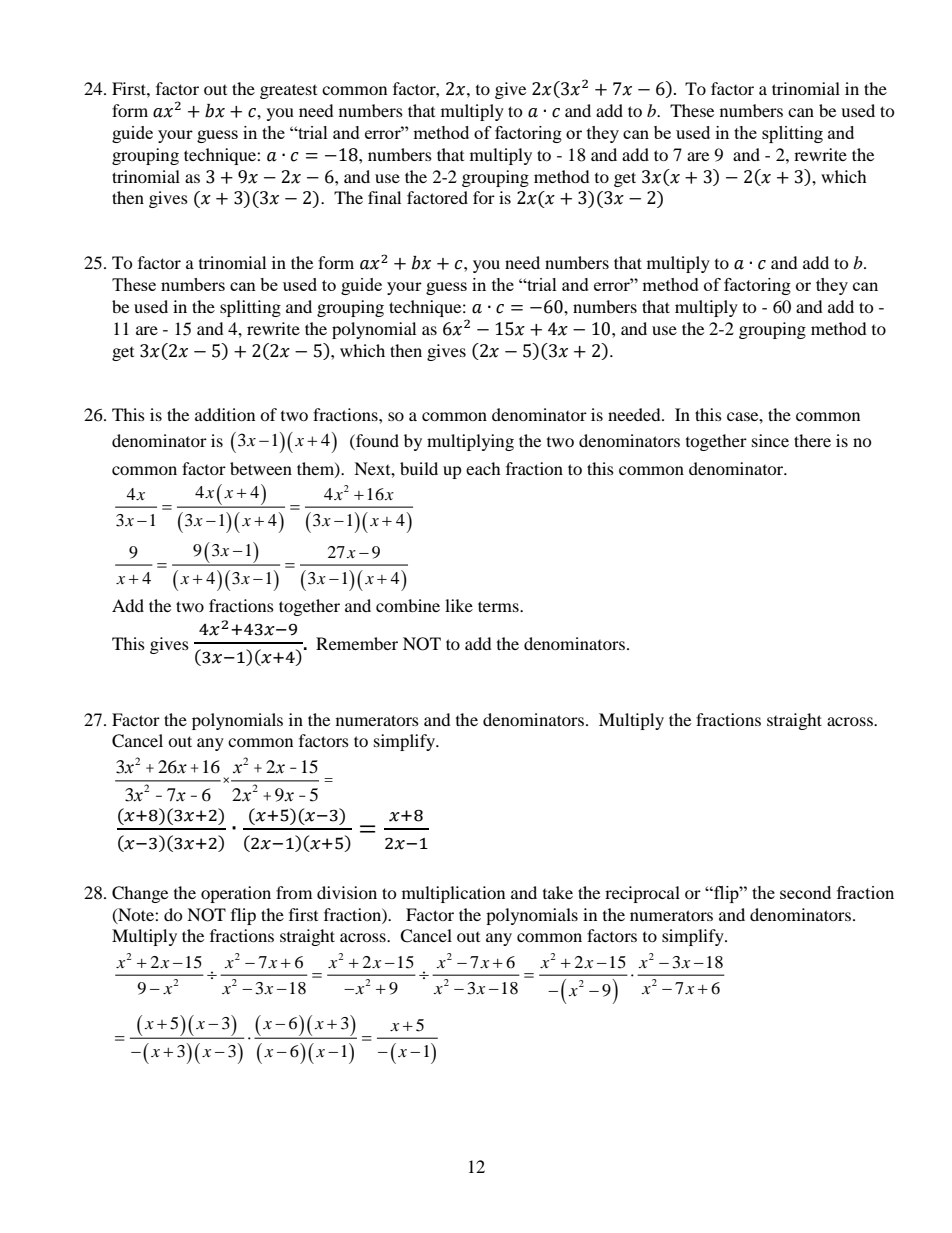 The height and width of the screenshot is (1233, 952). What do you see at coordinates (225, 414) in the screenshot?
I see `addition` at bounding box center [225, 414].
